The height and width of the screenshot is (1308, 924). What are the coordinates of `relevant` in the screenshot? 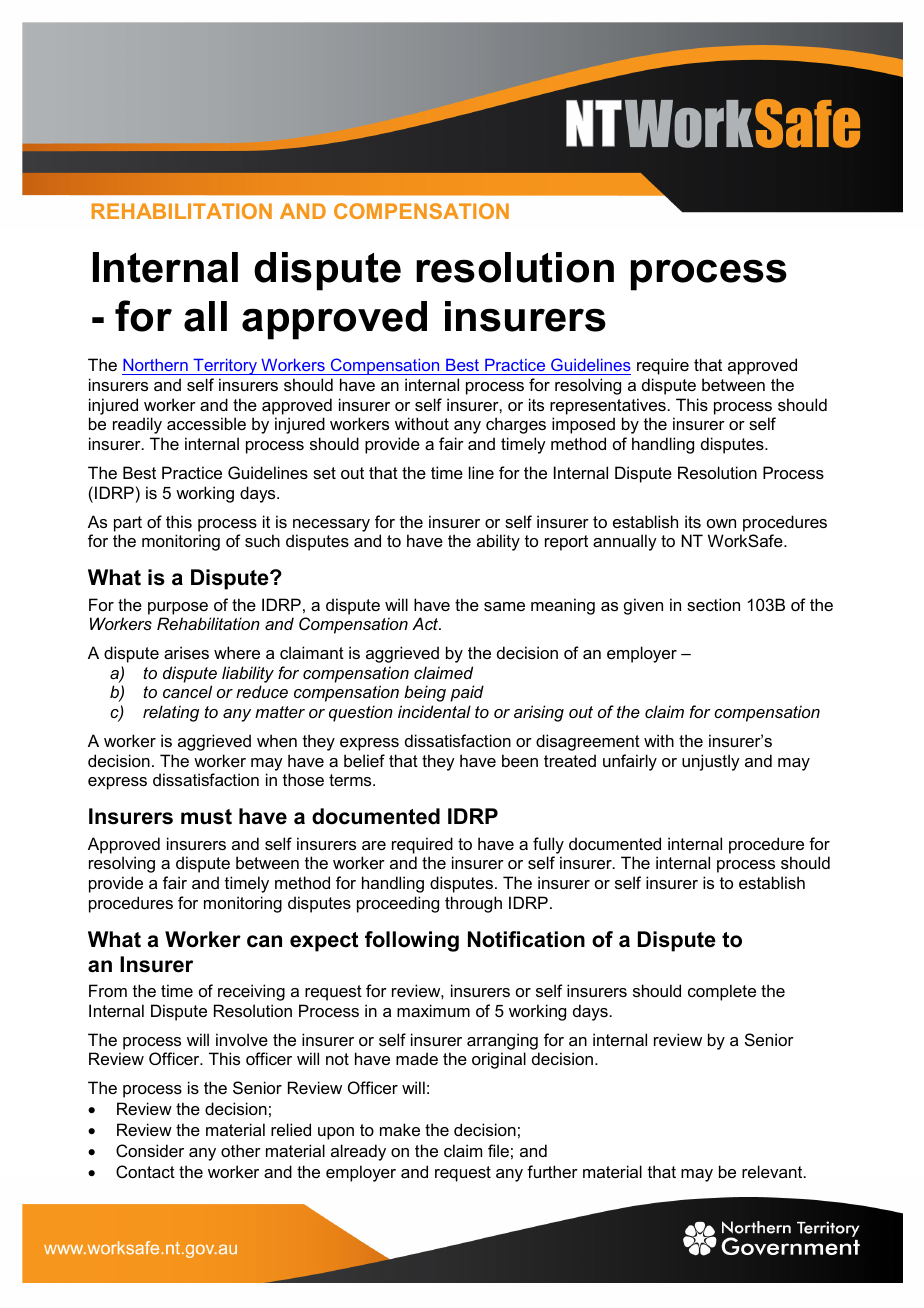 It's located at (773, 1171).
